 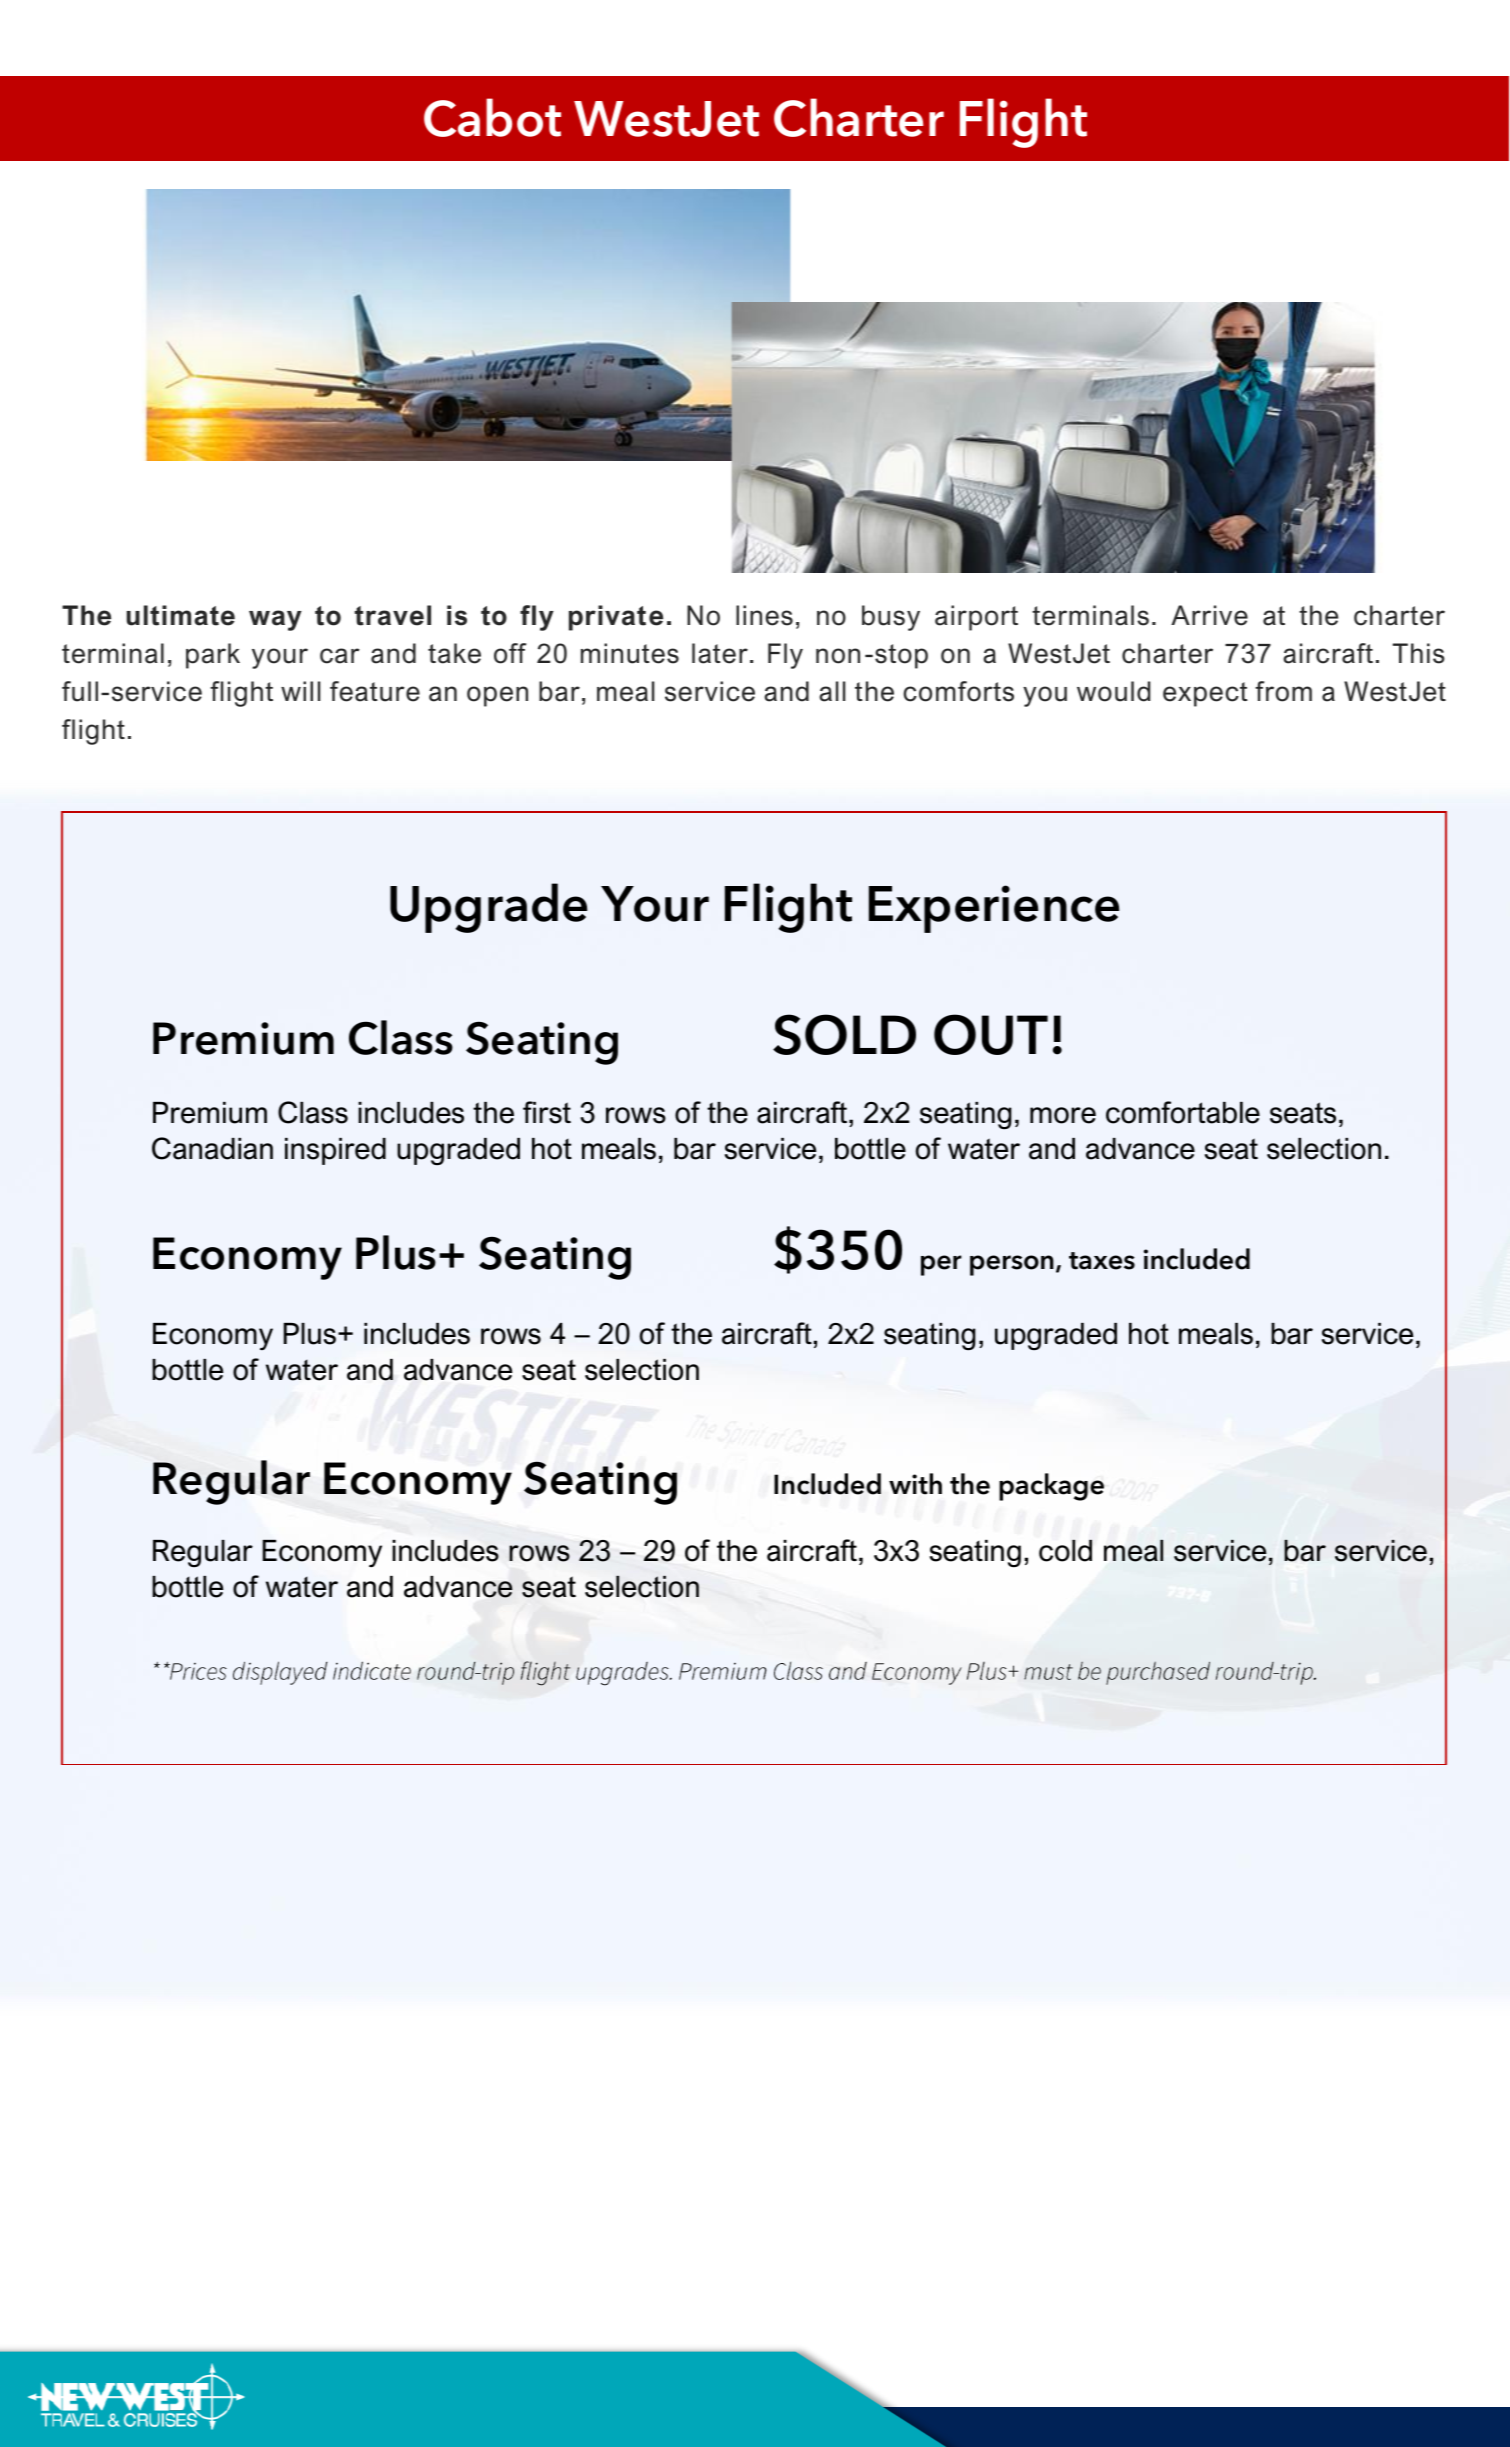 What do you see at coordinates (994, 909) in the screenshot?
I see `Experience` at bounding box center [994, 909].
